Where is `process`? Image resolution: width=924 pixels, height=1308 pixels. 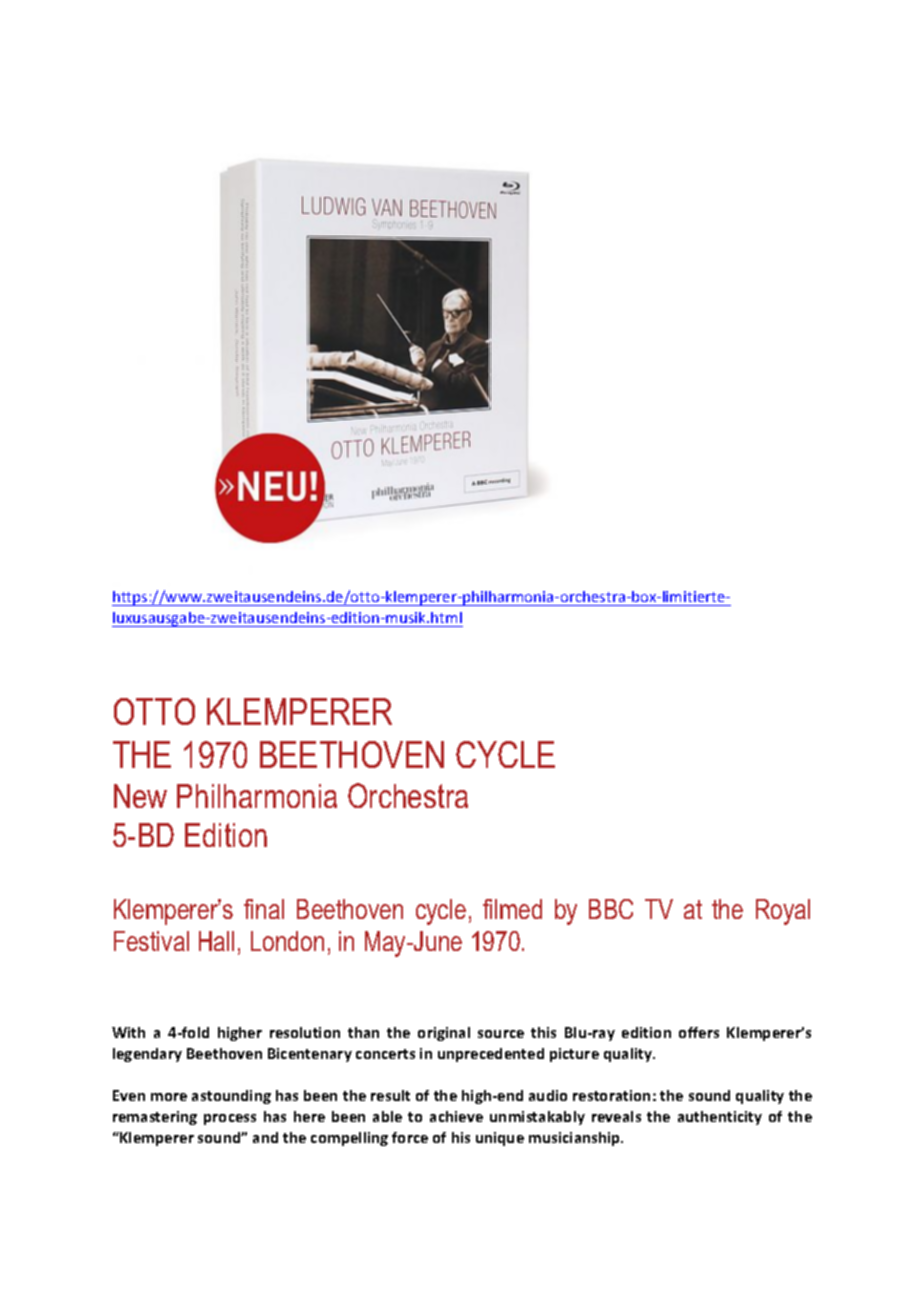 process is located at coordinates (230, 1119).
